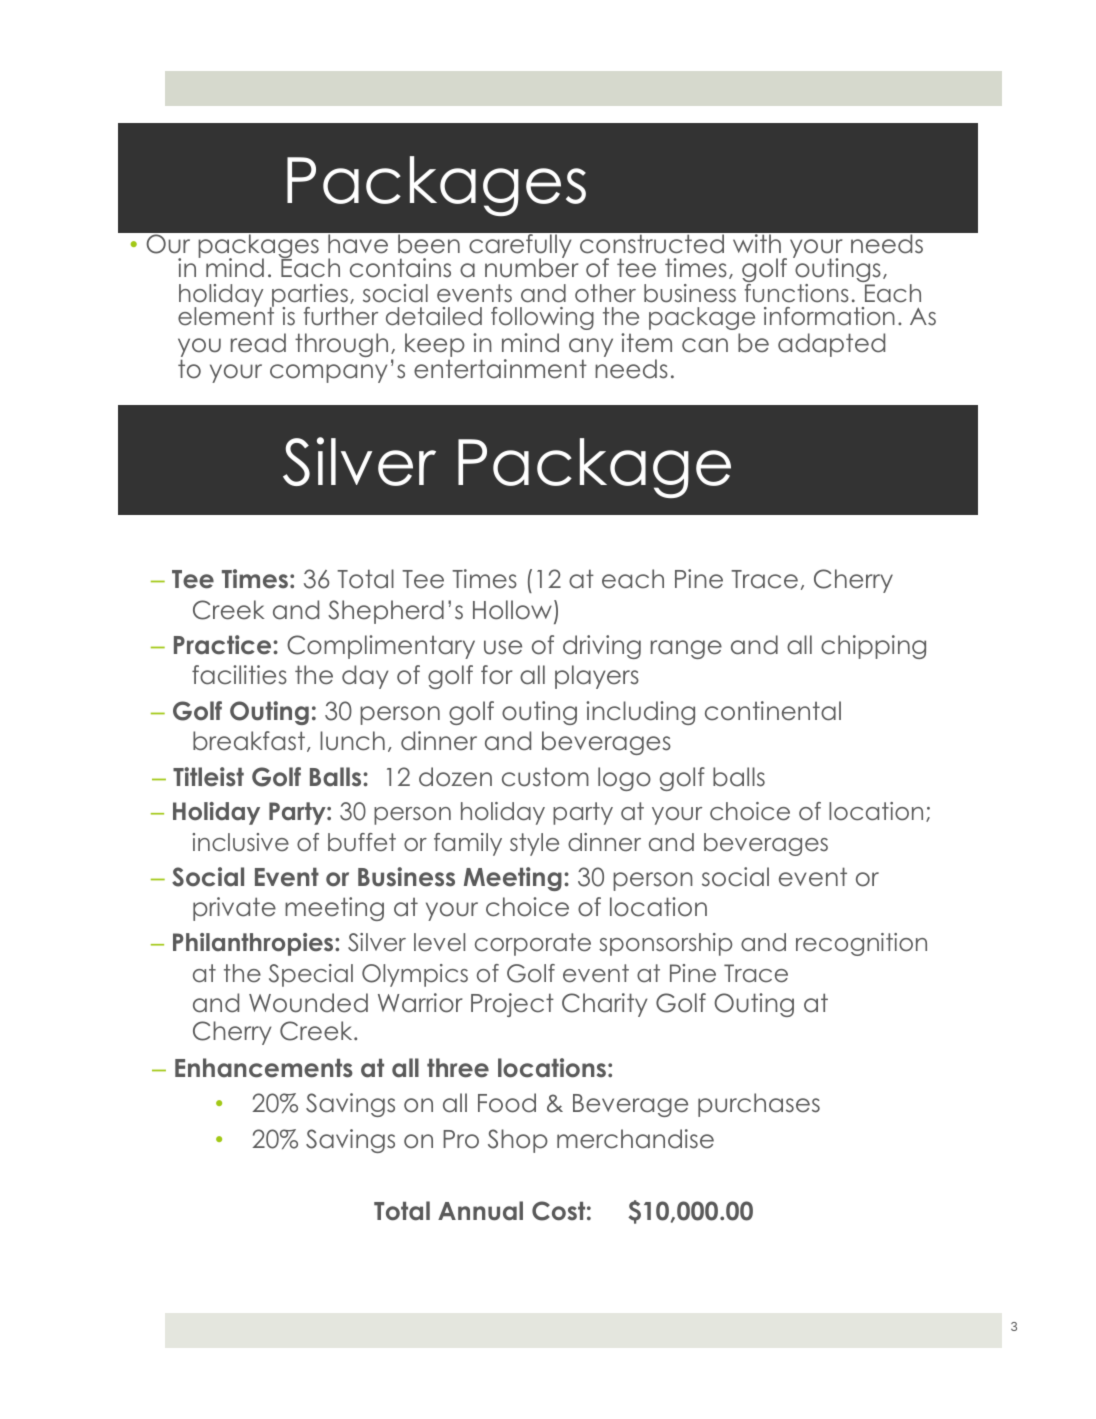  Describe the element at coordinates (542, 318) in the screenshot. I see `following` at that location.
